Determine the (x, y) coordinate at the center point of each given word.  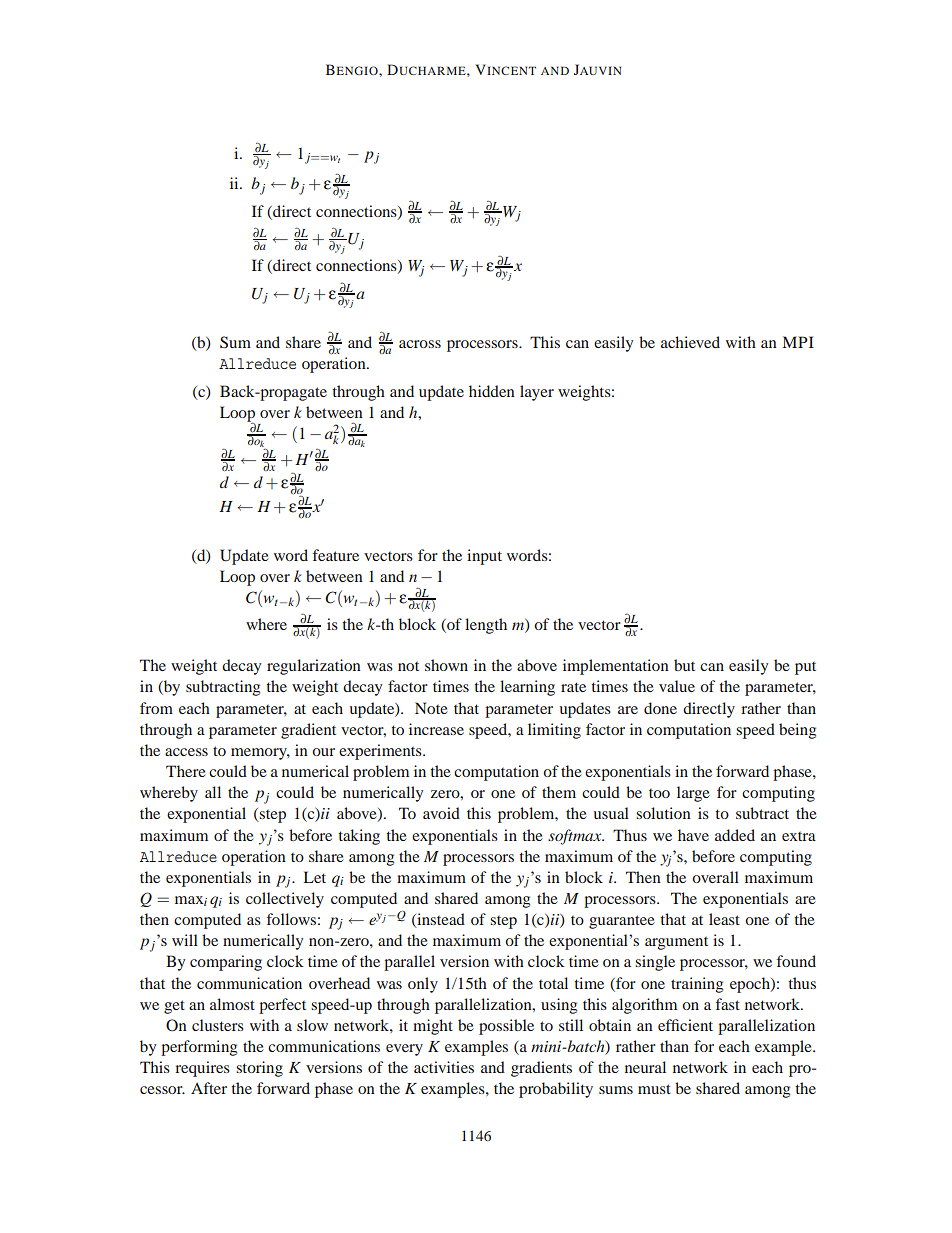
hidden (492, 391)
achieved (690, 342)
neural (645, 1067)
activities (444, 1067)
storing (259, 1069)
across (420, 344)
